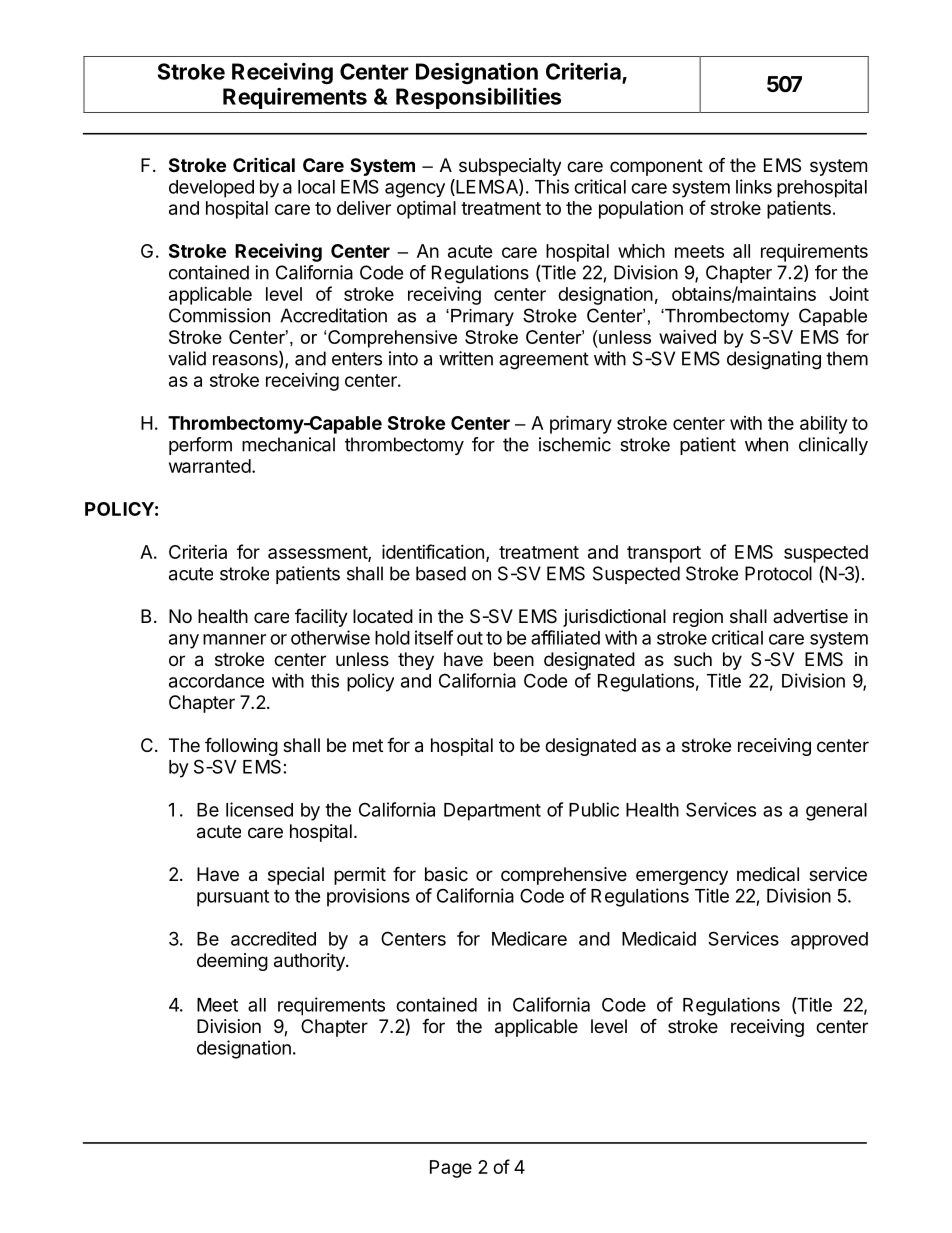 The width and height of the page is (952, 1233). Describe the element at coordinates (478, 98) in the page. I see `Responsibilities` at that location.
